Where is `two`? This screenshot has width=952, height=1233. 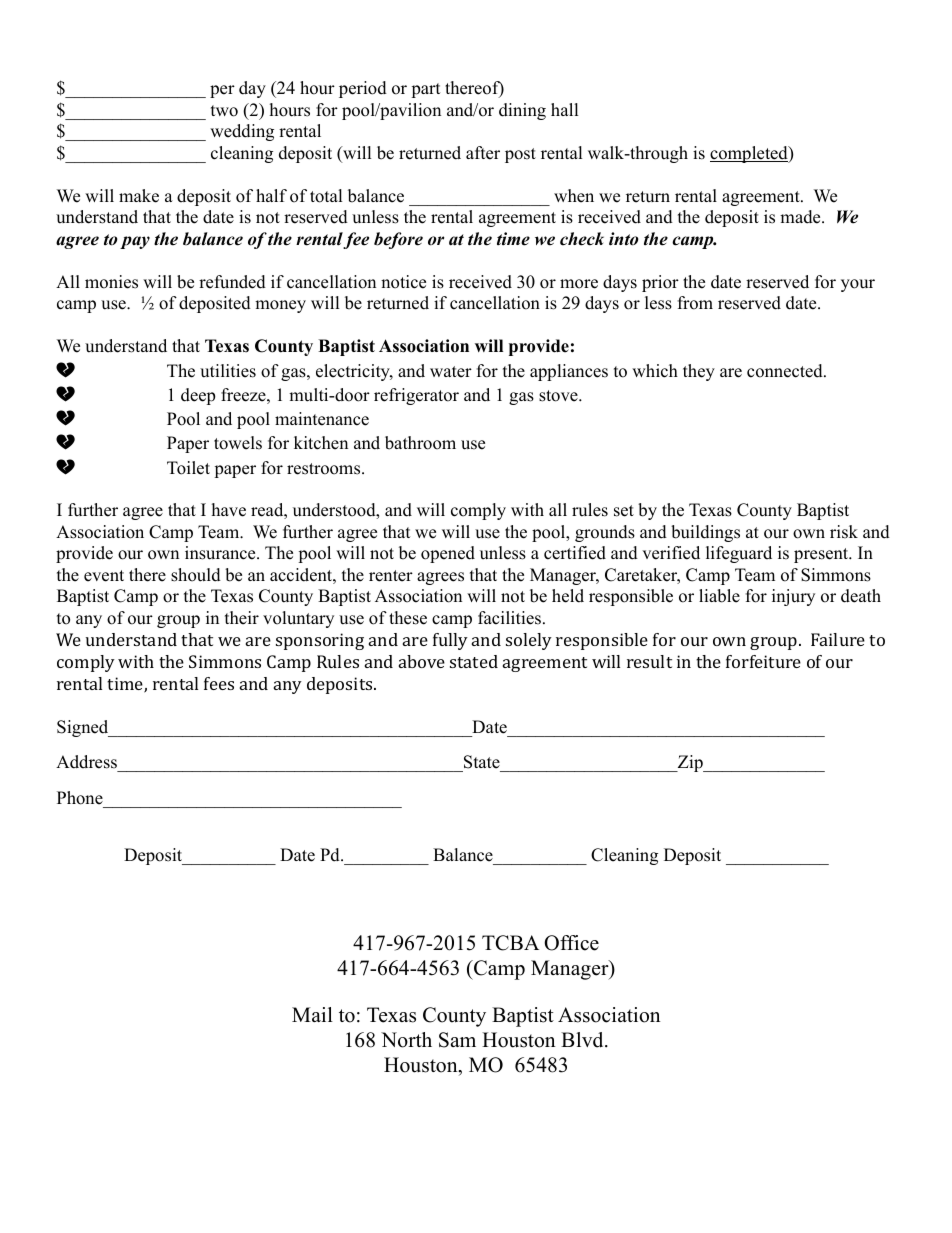
two is located at coordinates (224, 111).
